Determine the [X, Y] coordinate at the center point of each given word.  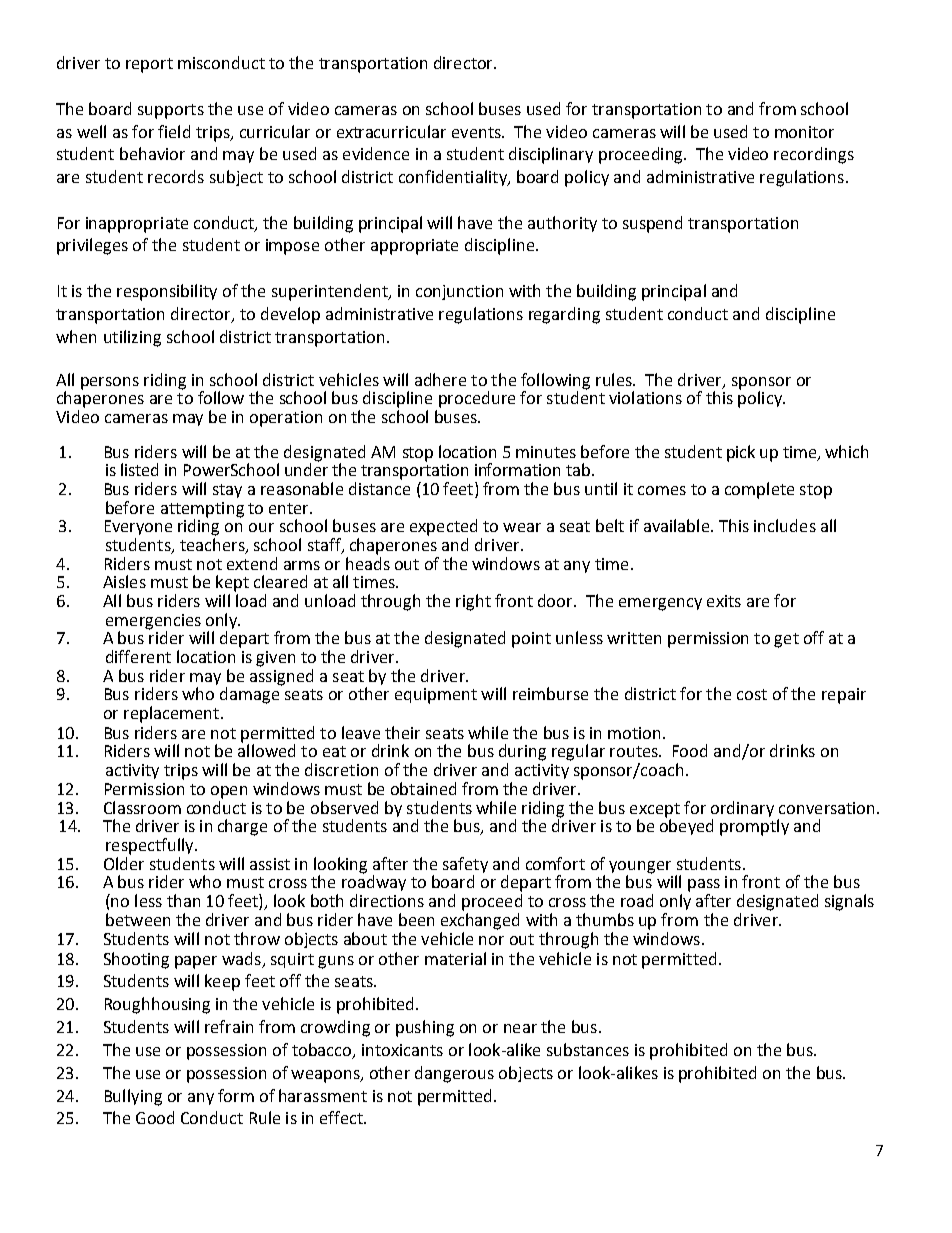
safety [465, 865]
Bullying [133, 1097]
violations [645, 397]
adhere [440, 379]
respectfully [151, 846]
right [473, 602]
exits [724, 601]
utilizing [132, 338]
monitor [804, 132]
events [477, 132]
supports [171, 111]
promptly [754, 827]
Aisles [124, 581]
